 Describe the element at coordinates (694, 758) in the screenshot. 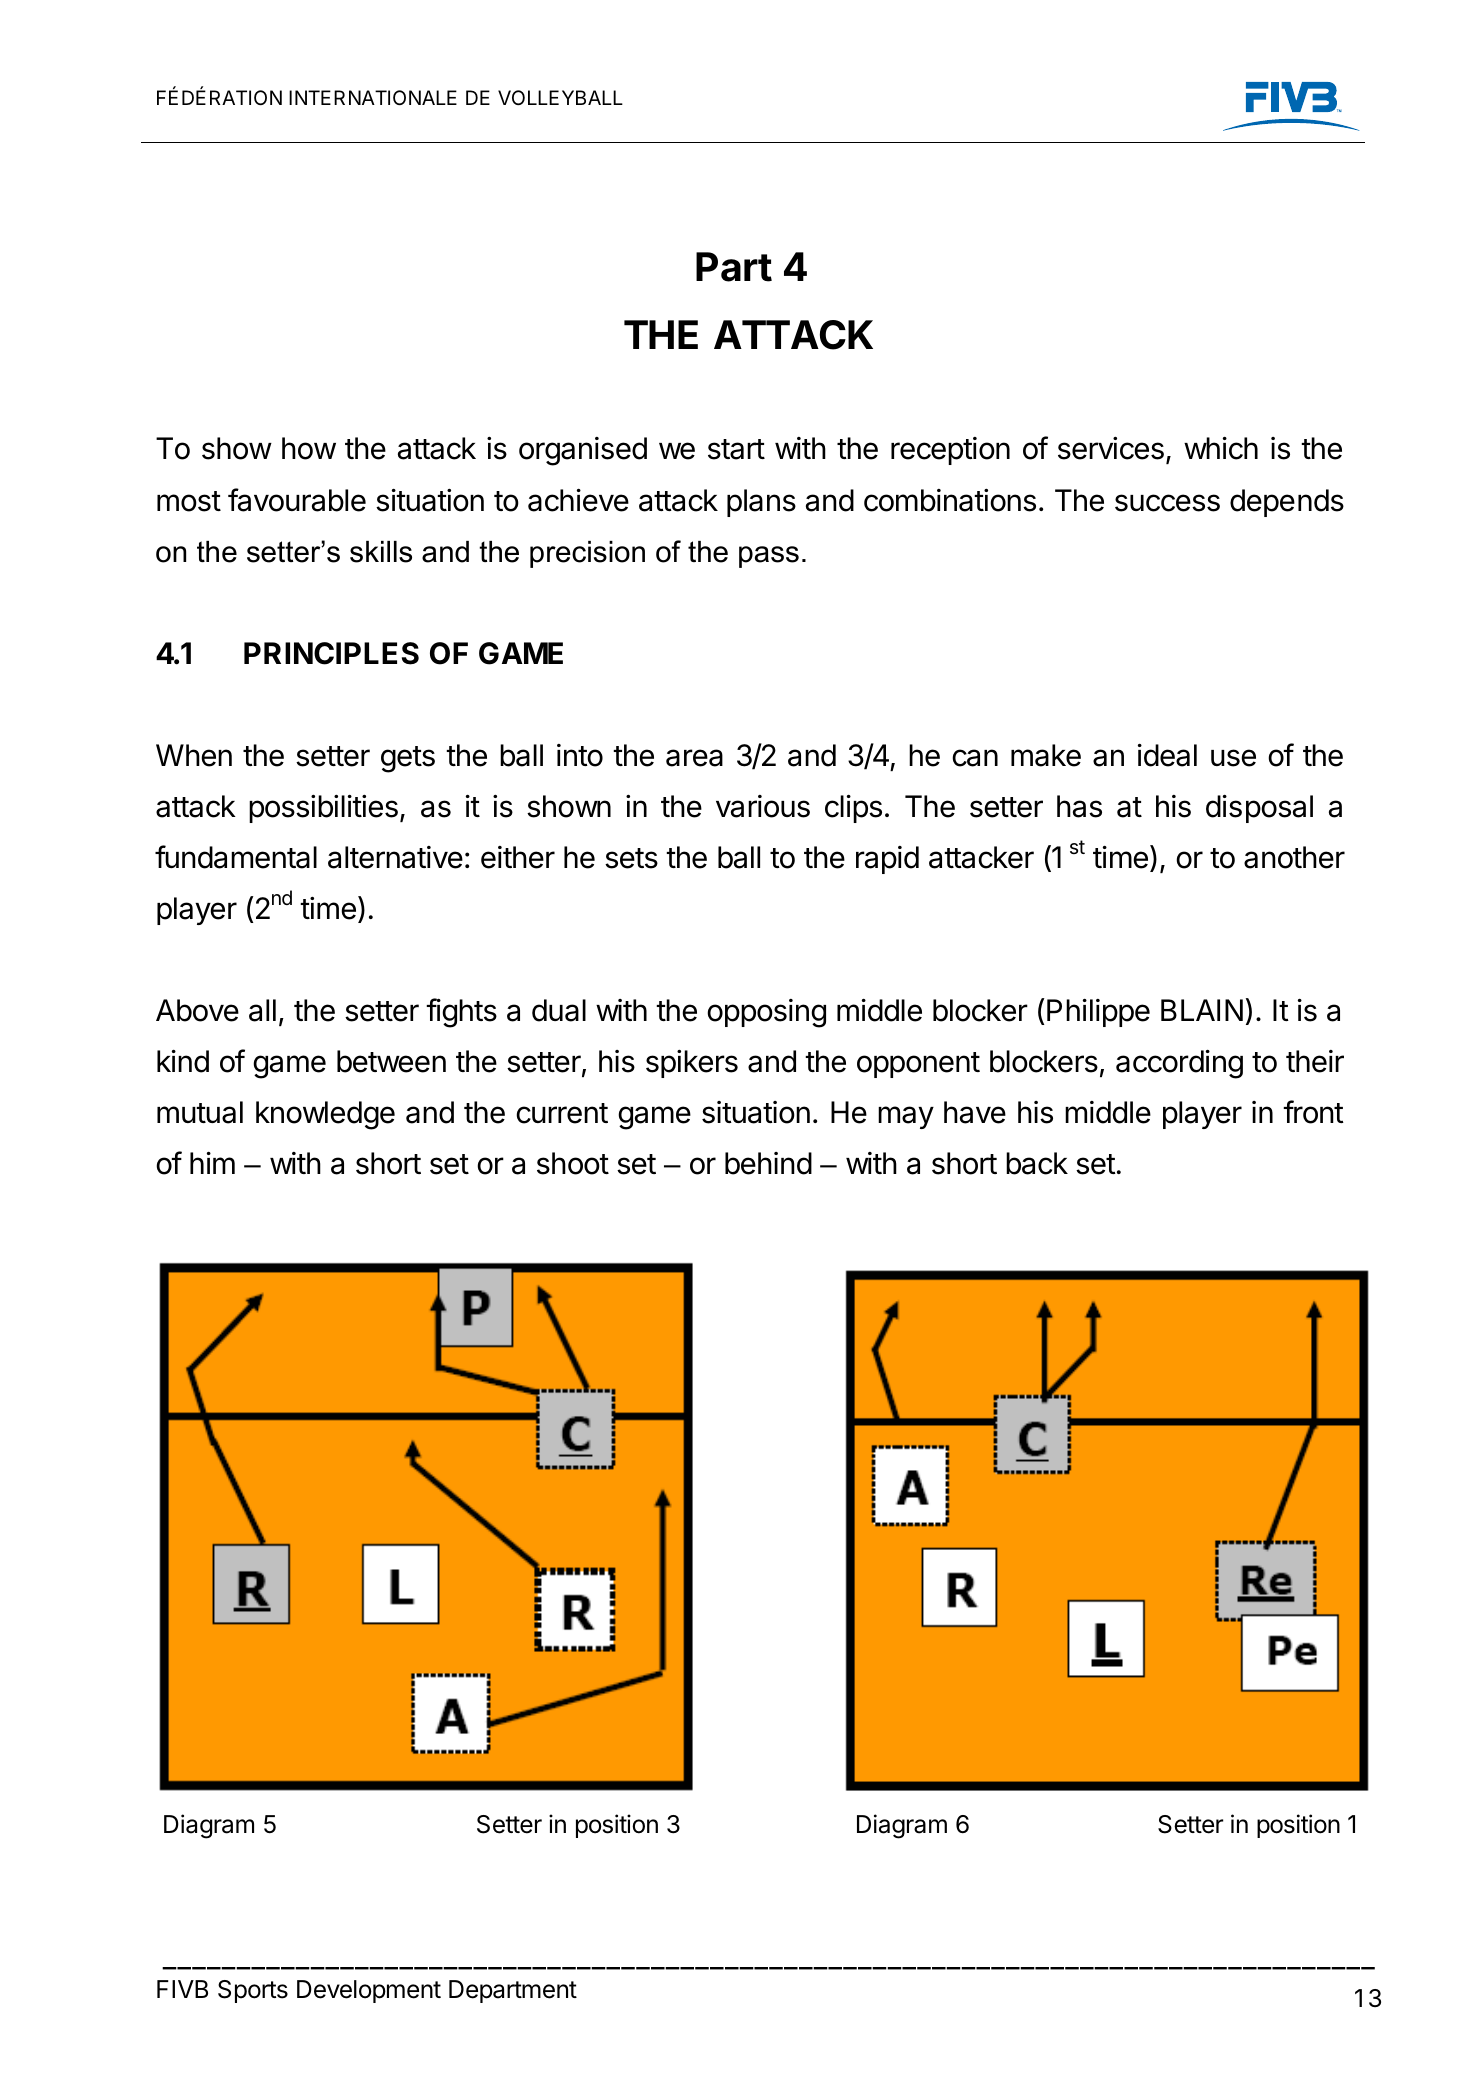

I see `area` at that location.
